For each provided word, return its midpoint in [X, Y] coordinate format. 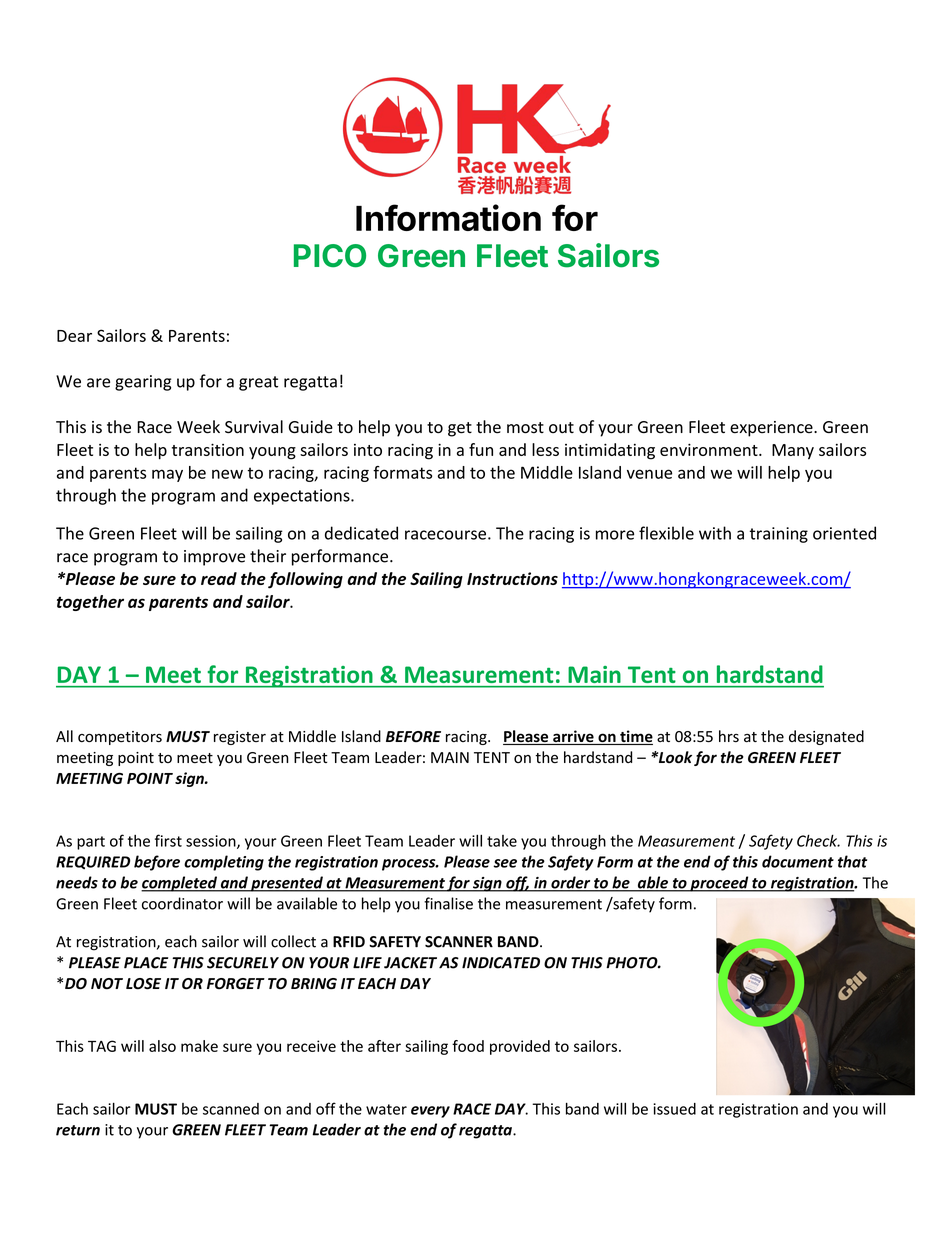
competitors [120, 738]
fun [481, 449]
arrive [573, 737]
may [167, 475]
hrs [729, 736]
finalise [448, 903]
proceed [719, 884]
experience [772, 429]
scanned [231, 1109]
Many [793, 452]
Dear [74, 336]
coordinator [182, 903]
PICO [330, 256]
